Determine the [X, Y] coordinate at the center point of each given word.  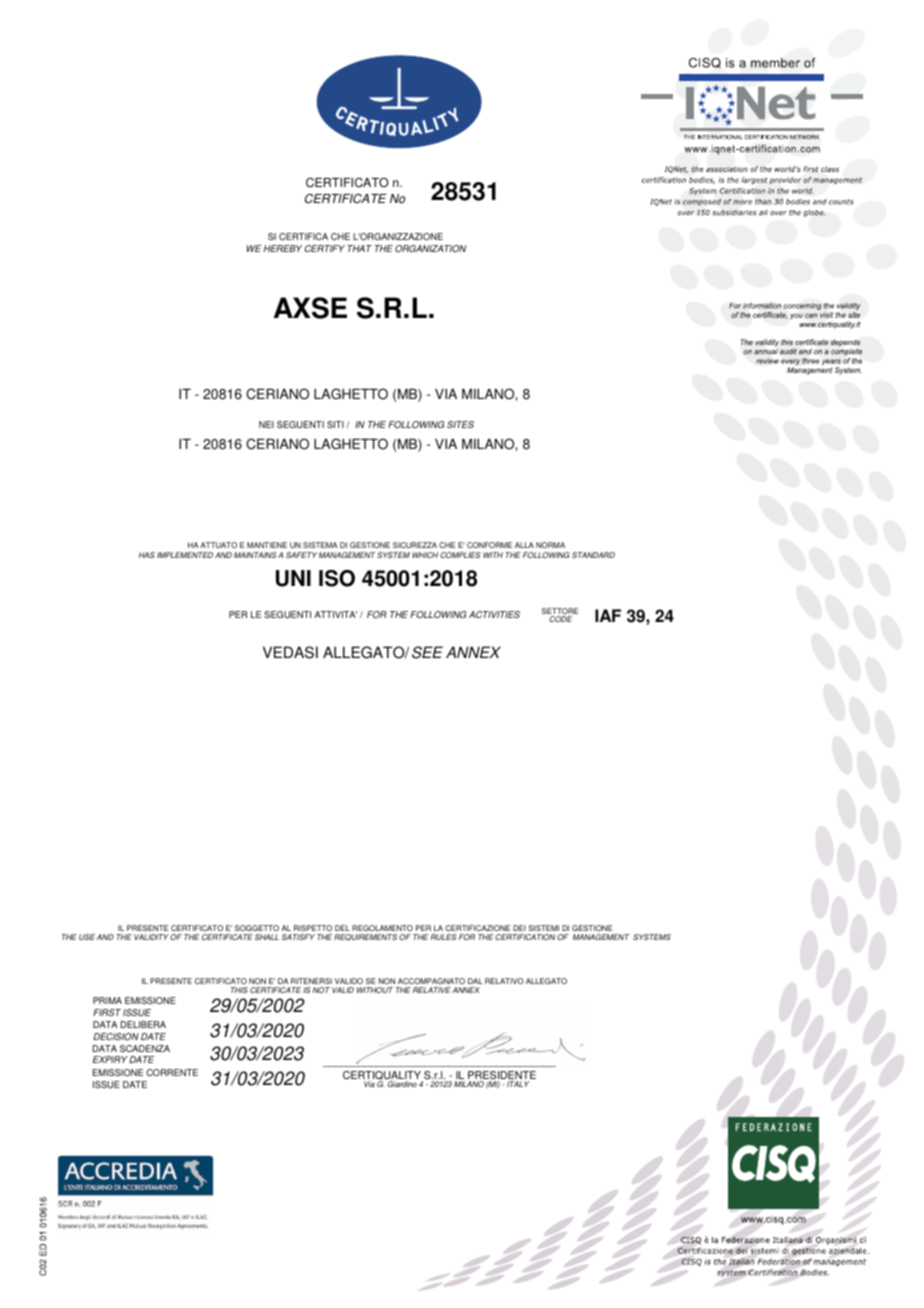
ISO [337, 578]
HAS [147, 555]
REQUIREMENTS [365, 937]
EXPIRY [110, 1059]
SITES [460, 424]
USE [87, 937]
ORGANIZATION [430, 248]
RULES [444, 937]
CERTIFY [325, 248]
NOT [321, 990]
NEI [266, 424]
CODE [560, 619]
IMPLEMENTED [185, 555]
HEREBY [283, 248]
